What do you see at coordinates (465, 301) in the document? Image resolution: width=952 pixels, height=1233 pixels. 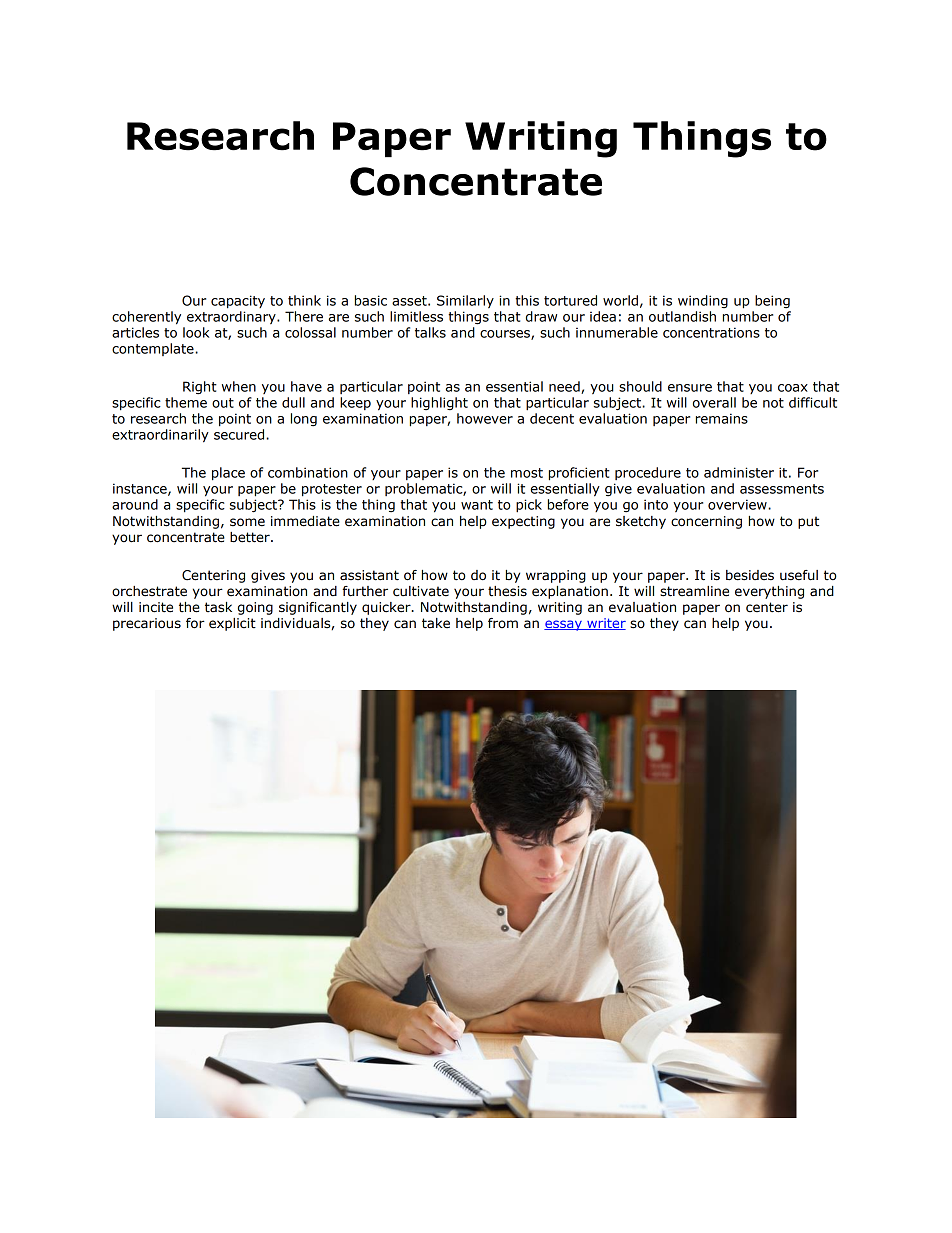 I see `Similarly` at bounding box center [465, 301].
